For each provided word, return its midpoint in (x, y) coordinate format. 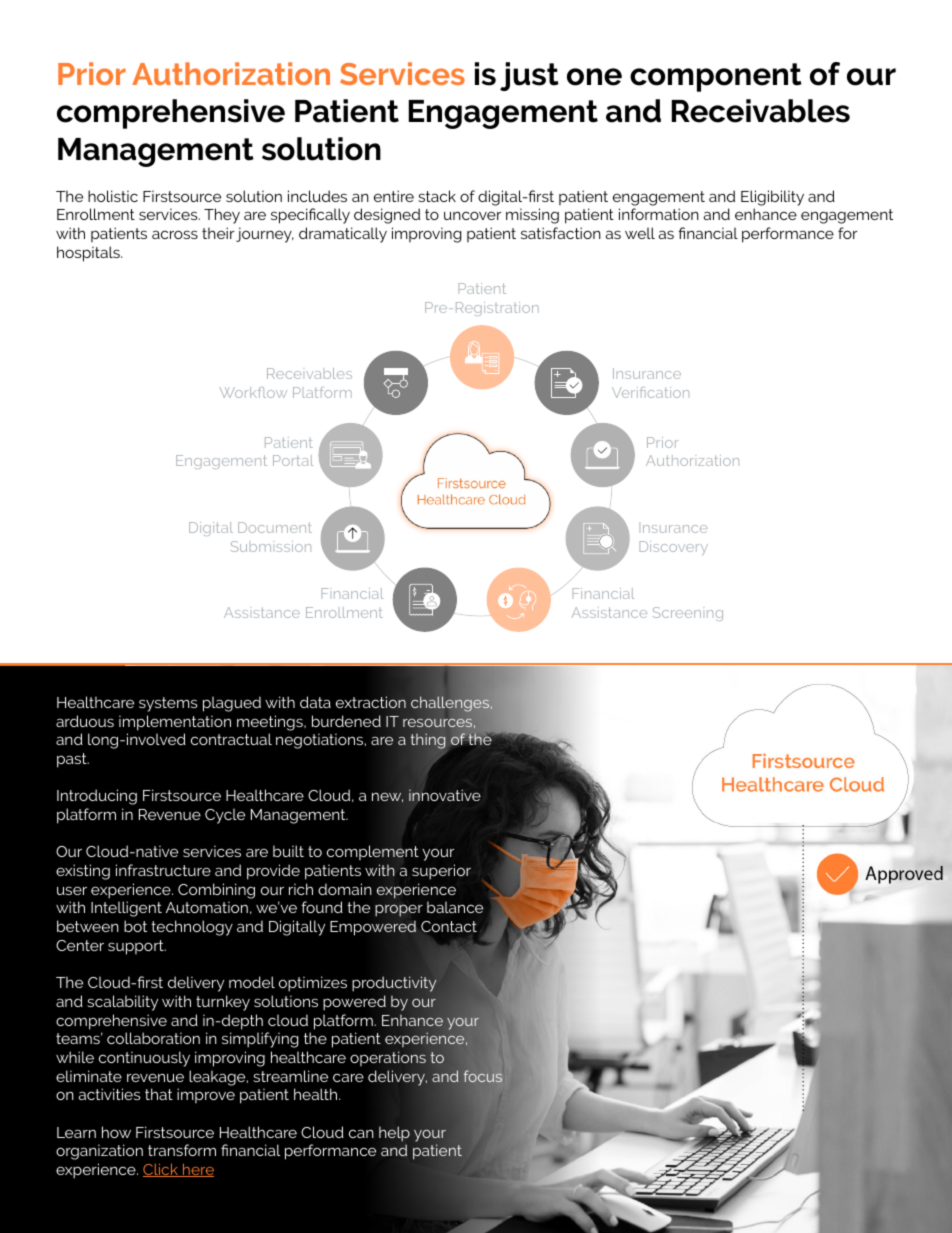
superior (441, 872)
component (716, 77)
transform (182, 1150)
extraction (371, 702)
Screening (688, 614)
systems (168, 704)
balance (455, 907)
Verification (650, 392)
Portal (293, 460)
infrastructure (163, 870)
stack (437, 196)
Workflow (253, 392)
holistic (113, 196)
